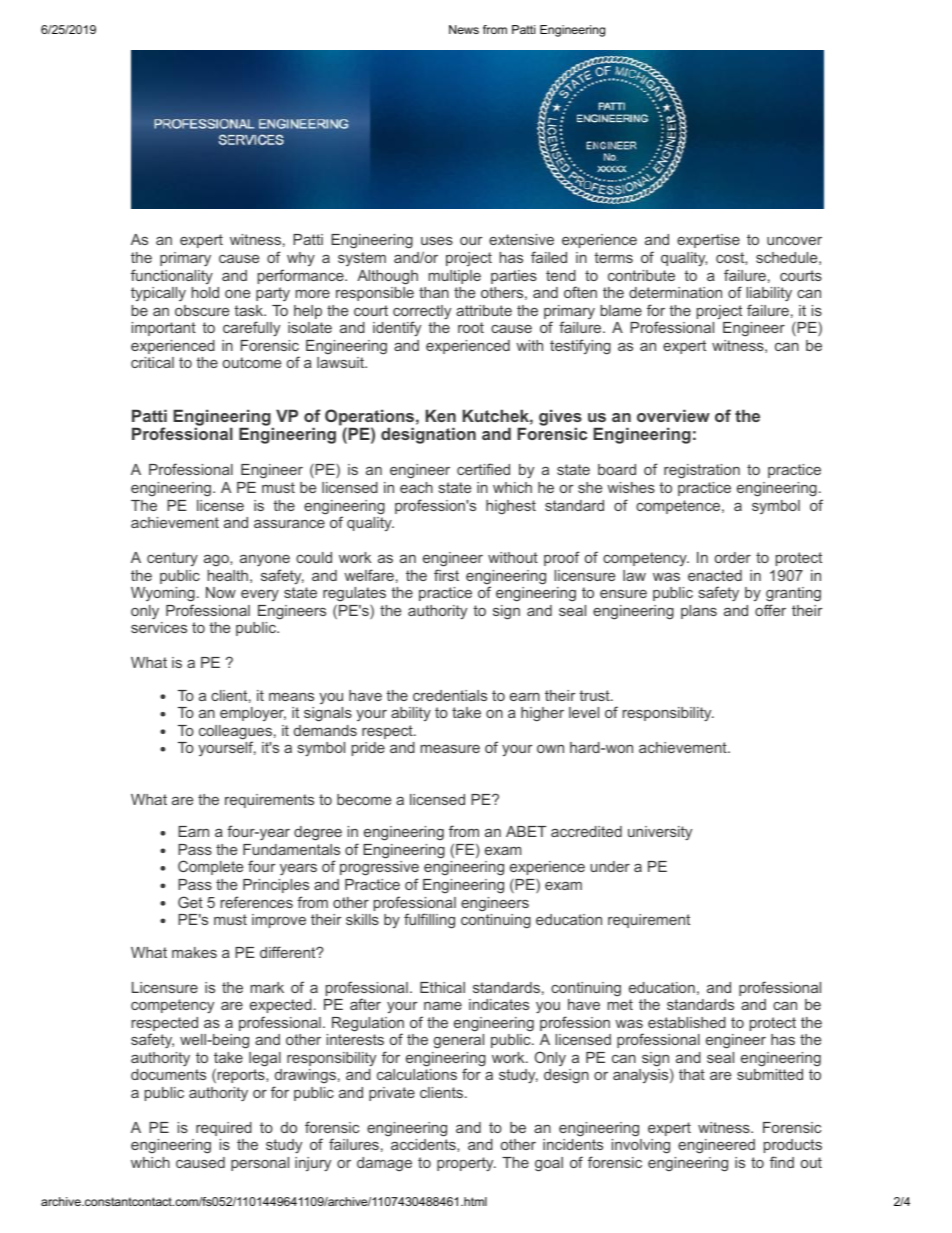  Describe the element at coordinates (660, 833) in the screenshot. I see `university` at that location.
